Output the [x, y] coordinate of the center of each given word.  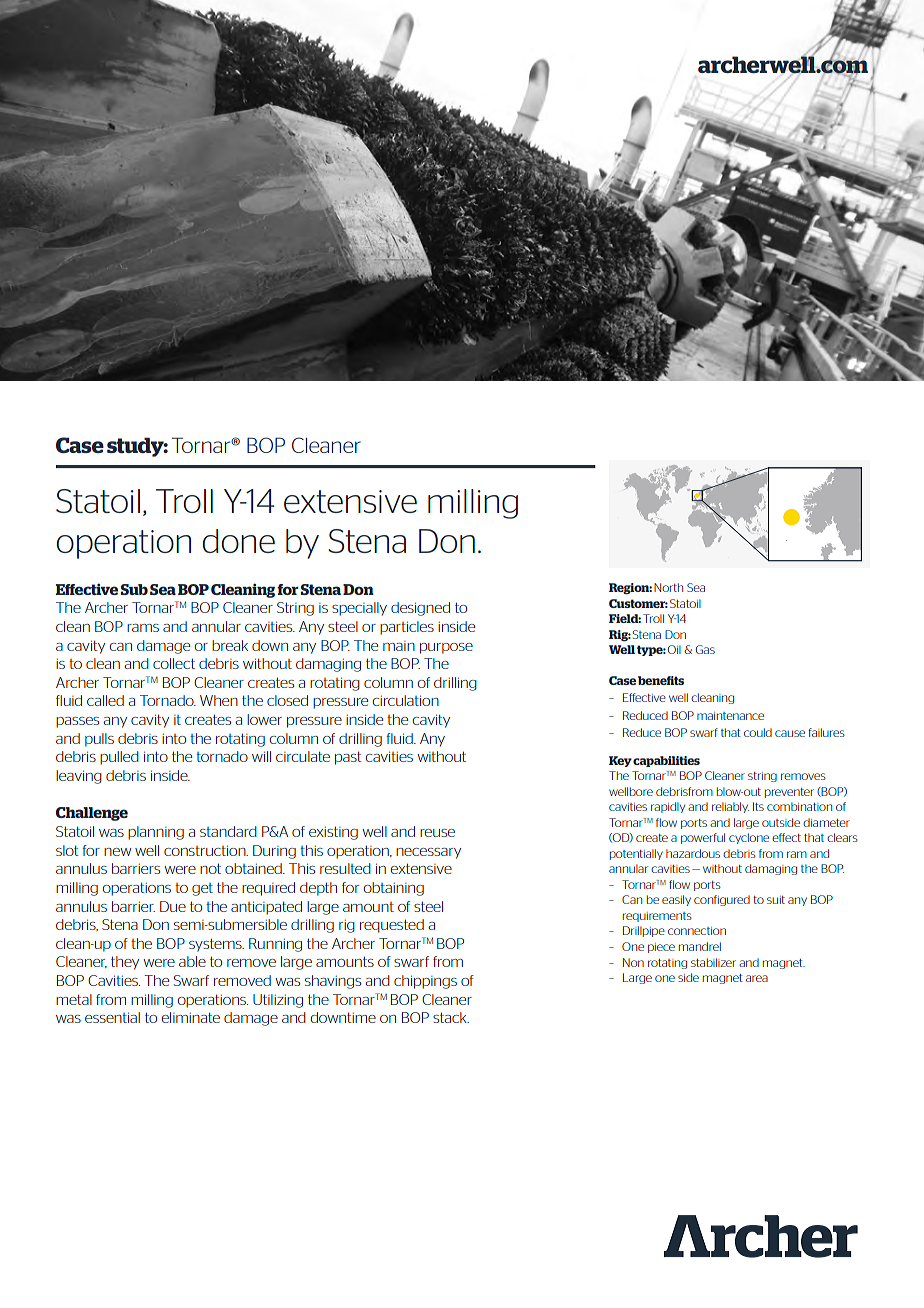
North [668, 587]
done [238, 541]
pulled [119, 758]
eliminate [191, 1017]
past [348, 758]
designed [420, 609]
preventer [789, 793]
